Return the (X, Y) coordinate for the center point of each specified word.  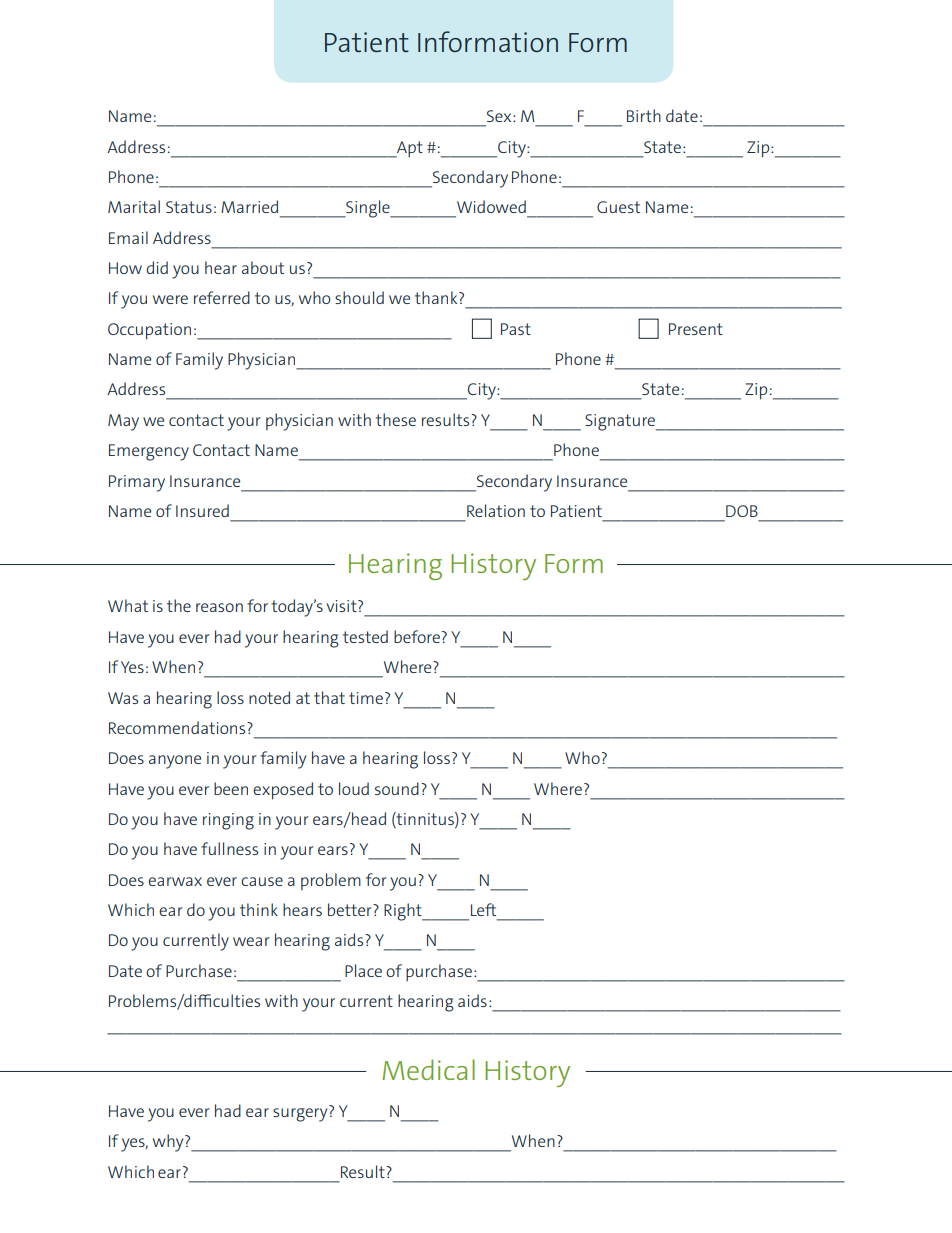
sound (397, 788)
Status (189, 207)
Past (516, 329)
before (417, 636)
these (396, 419)
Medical (428, 1069)
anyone (175, 762)
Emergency (149, 452)
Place (363, 970)
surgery (300, 1115)
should (359, 297)
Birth (644, 115)
